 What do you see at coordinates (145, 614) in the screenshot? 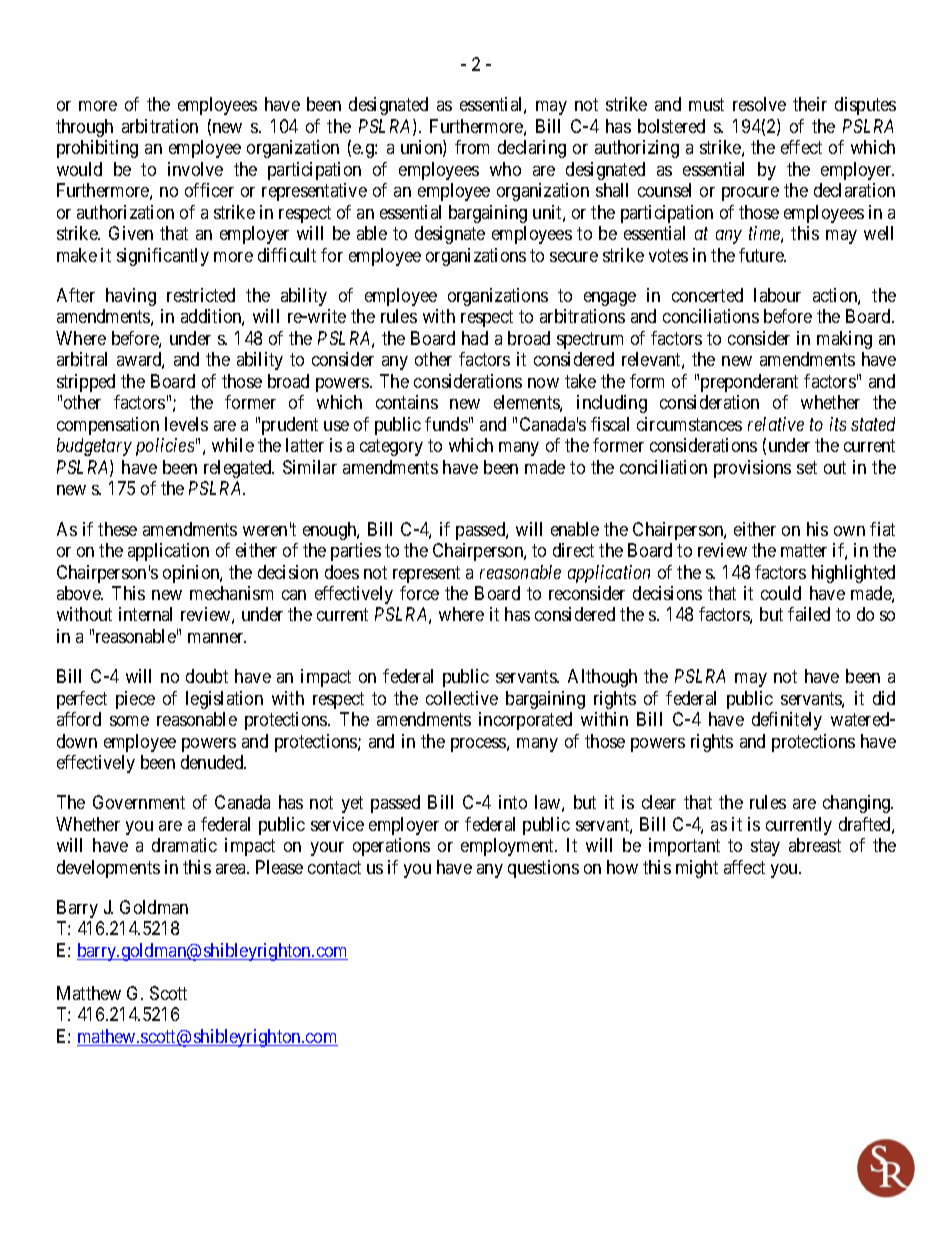
I see `internal` at bounding box center [145, 614].
